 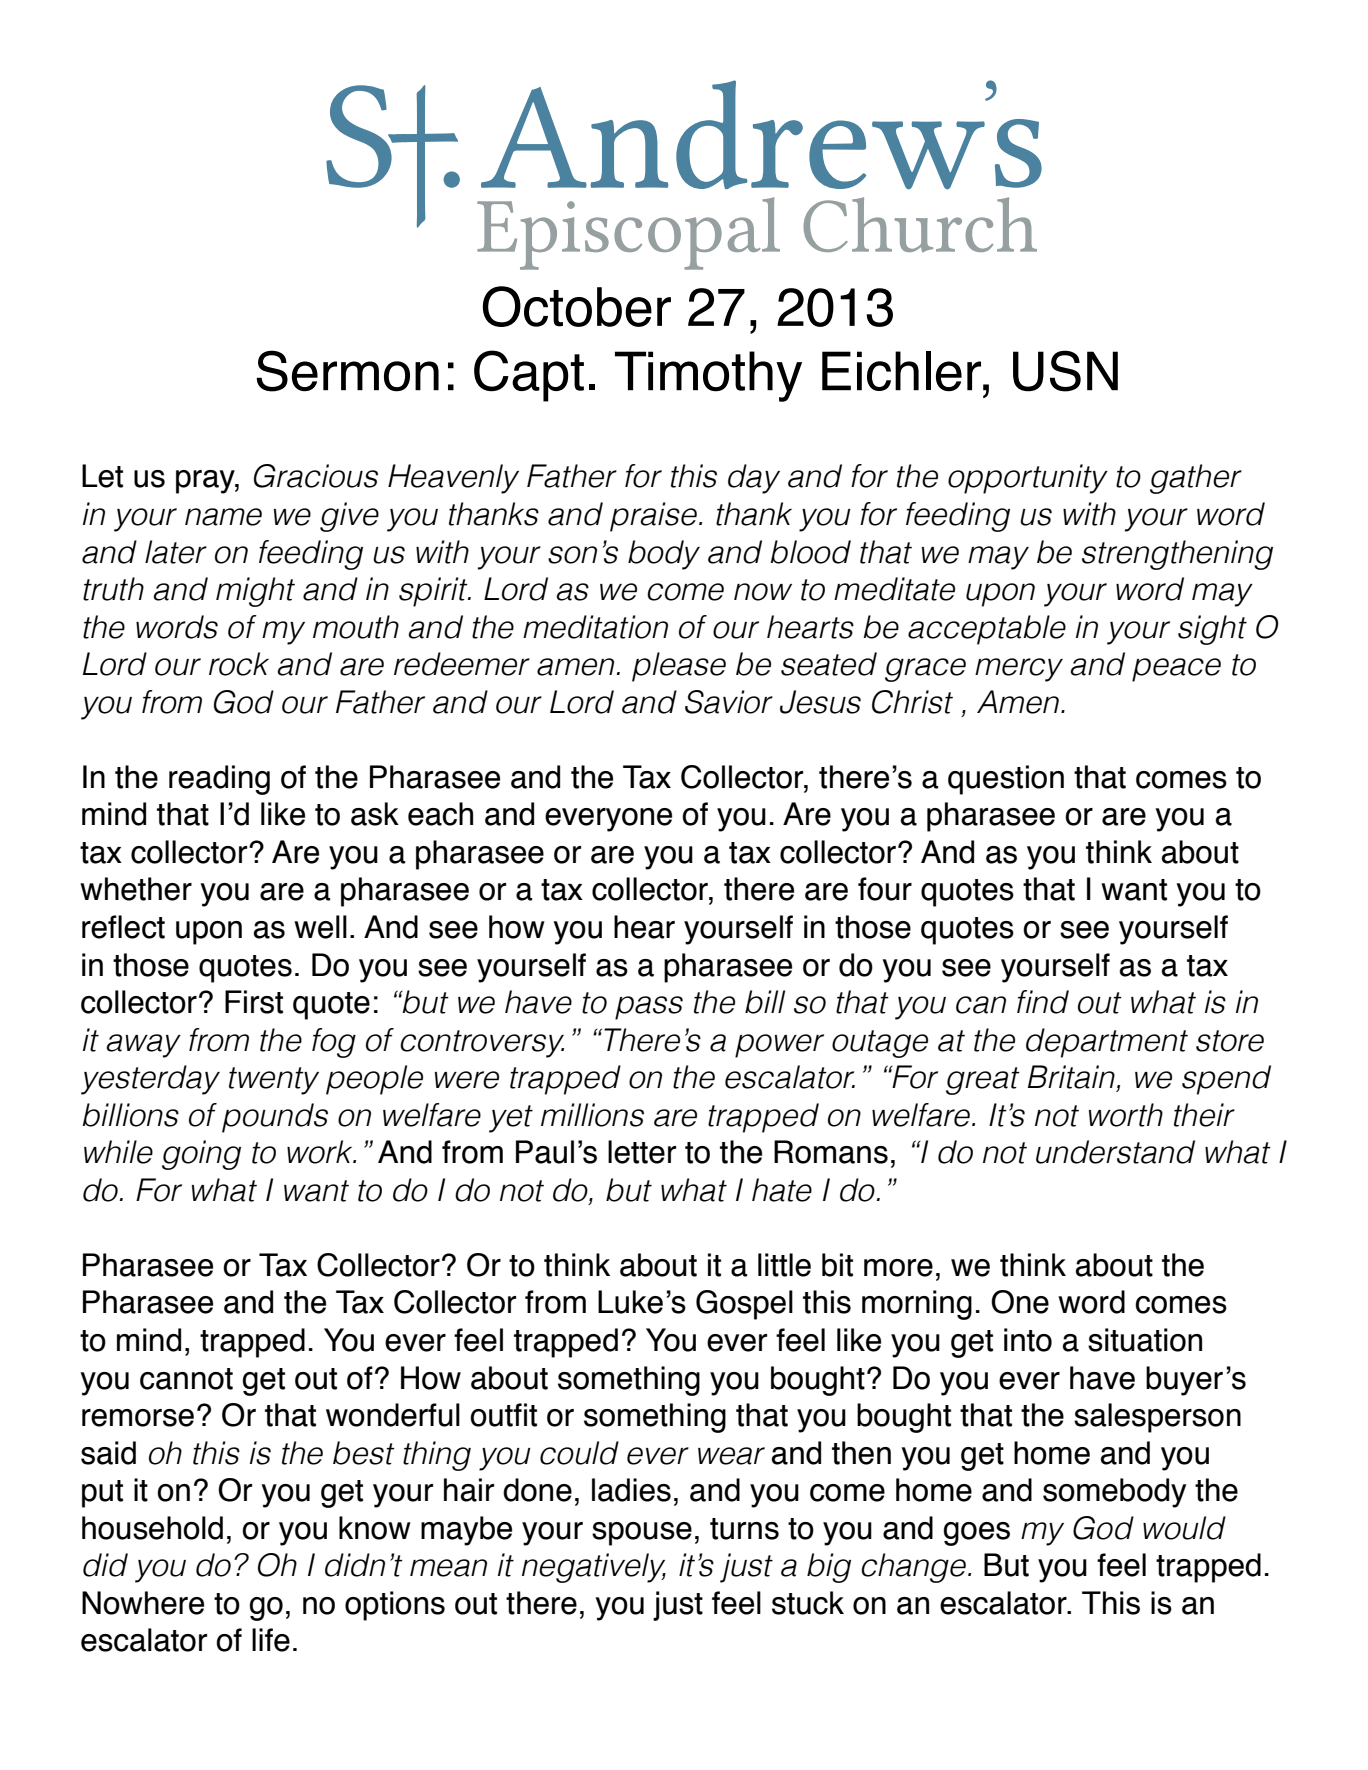 I want to click on question, so click(x=1006, y=780).
